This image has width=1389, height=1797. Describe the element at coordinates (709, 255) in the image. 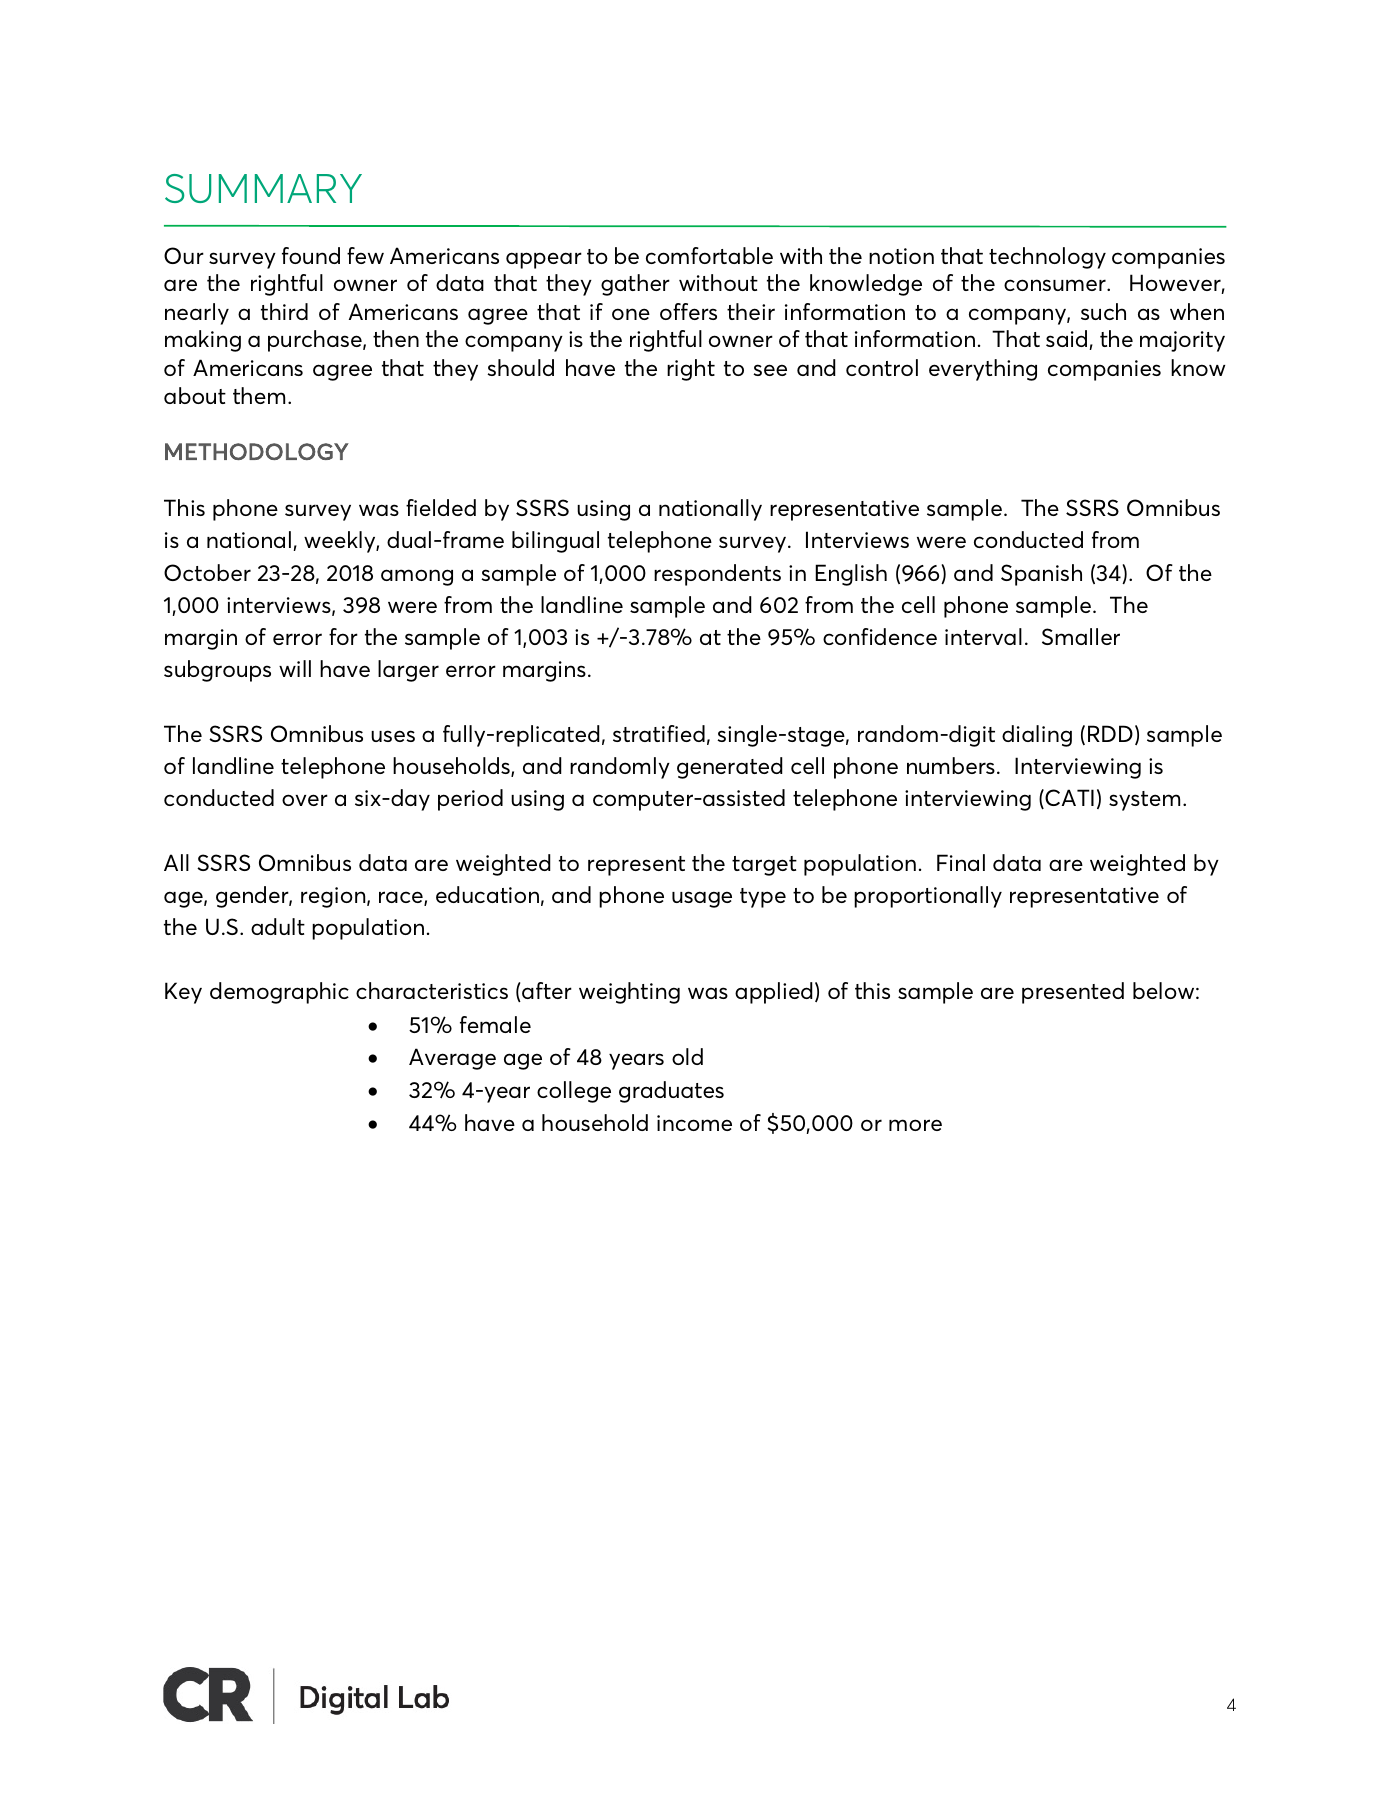

I see `comfortable` at that location.
